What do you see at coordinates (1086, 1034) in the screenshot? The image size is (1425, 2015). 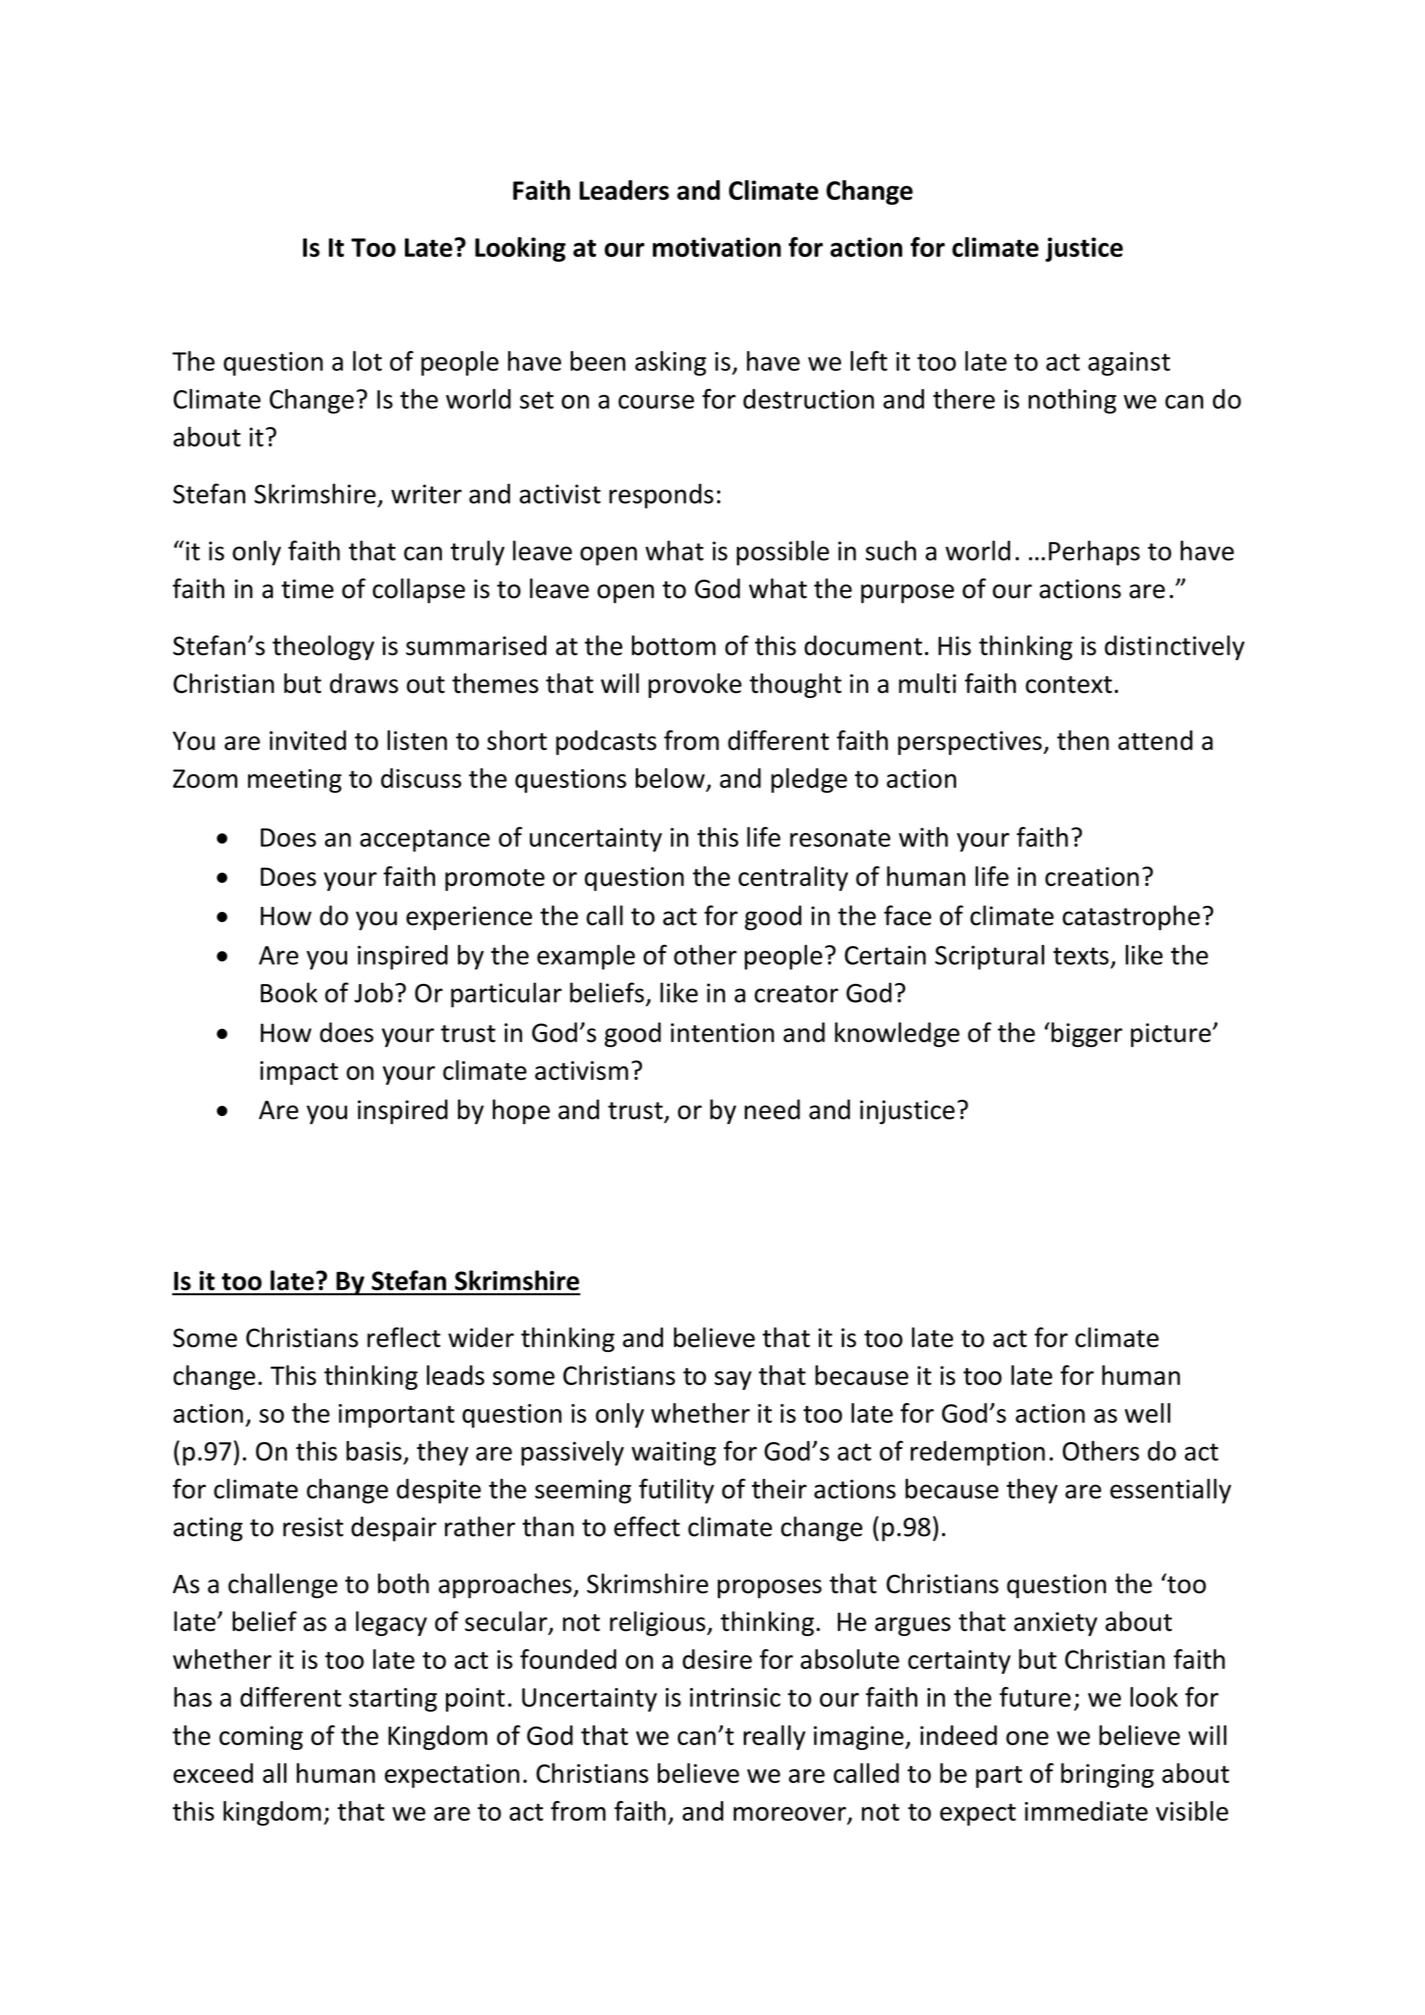 I see `bigger` at bounding box center [1086, 1034].
